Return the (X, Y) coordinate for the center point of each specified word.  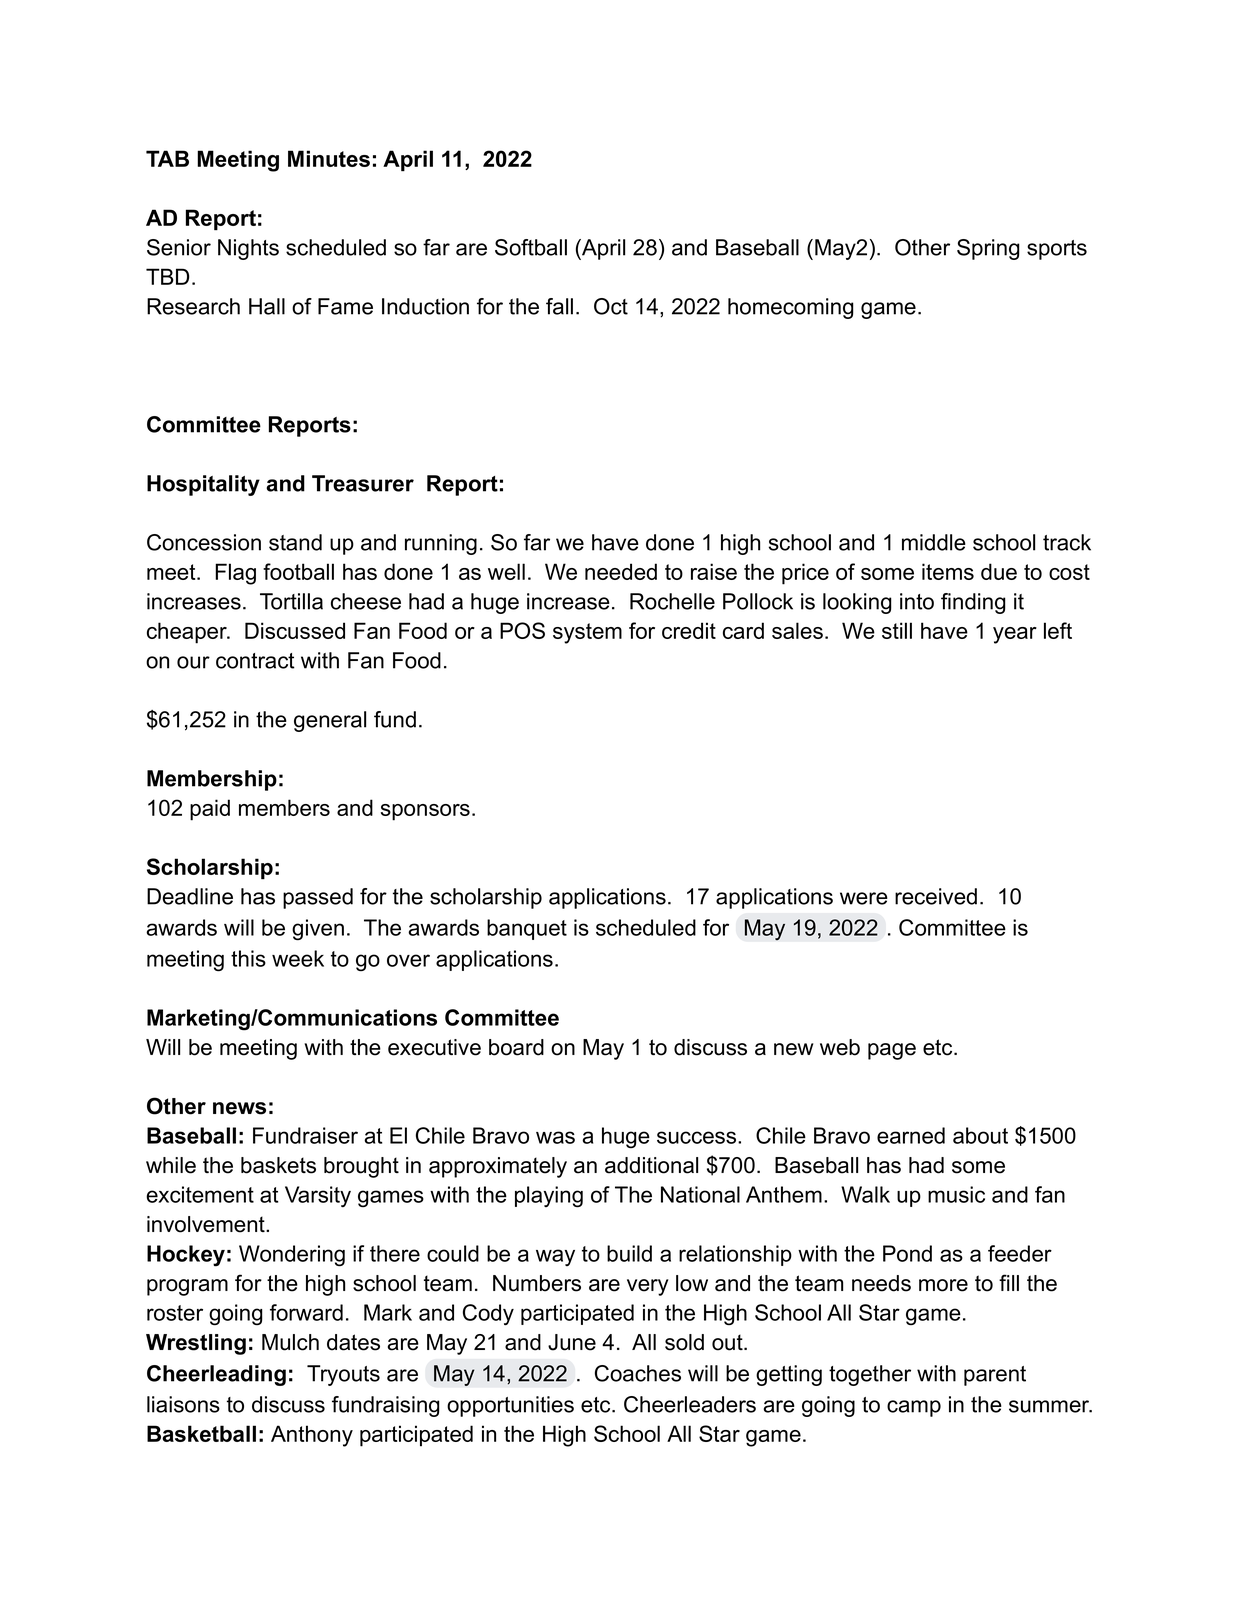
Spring (988, 249)
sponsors (425, 812)
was (555, 1137)
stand (295, 542)
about (980, 1135)
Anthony (312, 1436)
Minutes (329, 158)
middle (934, 542)
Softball (531, 247)
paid (210, 810)
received (936, 896)
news (239, 1108)
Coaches (638, 1373)
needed (621, 571)
